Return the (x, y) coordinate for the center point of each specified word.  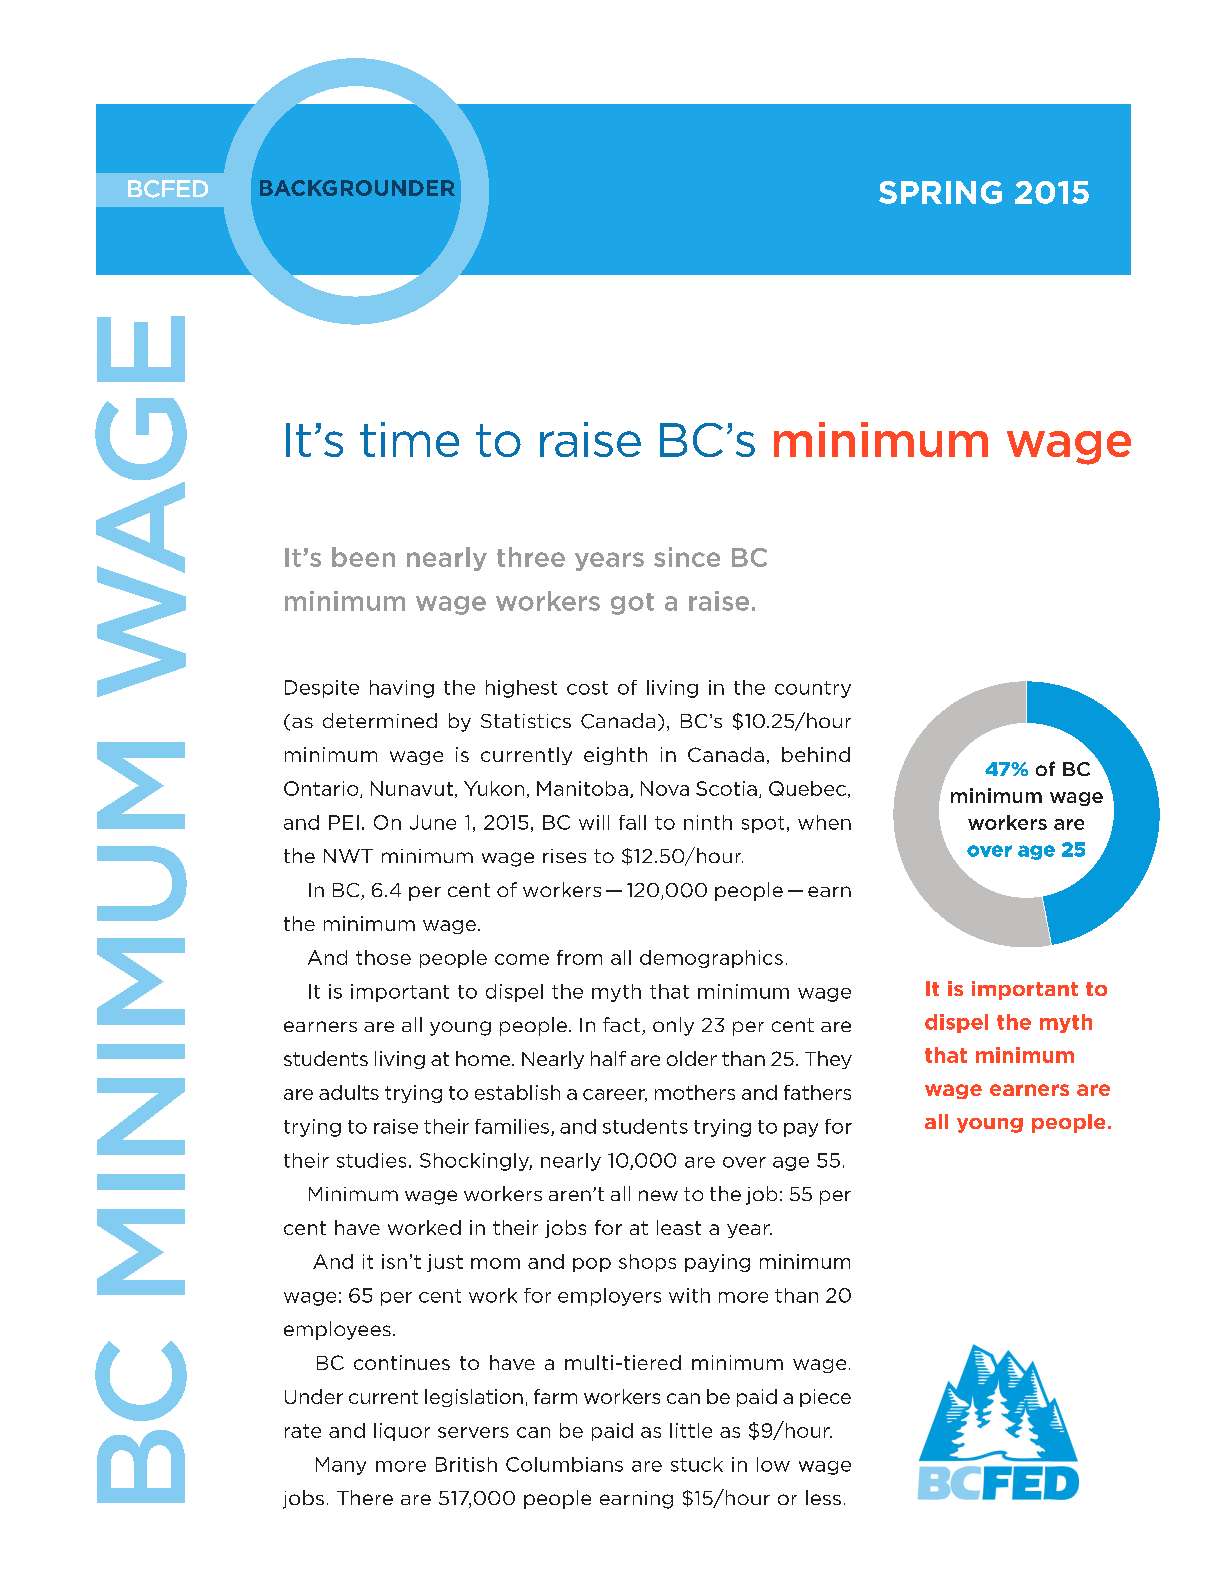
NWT (348, 856)
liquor (402, 1432)
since (687, 557)
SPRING (940, 192)
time (409, 439)
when (824, 822)
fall (632, 822)
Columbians (564, 1464)
